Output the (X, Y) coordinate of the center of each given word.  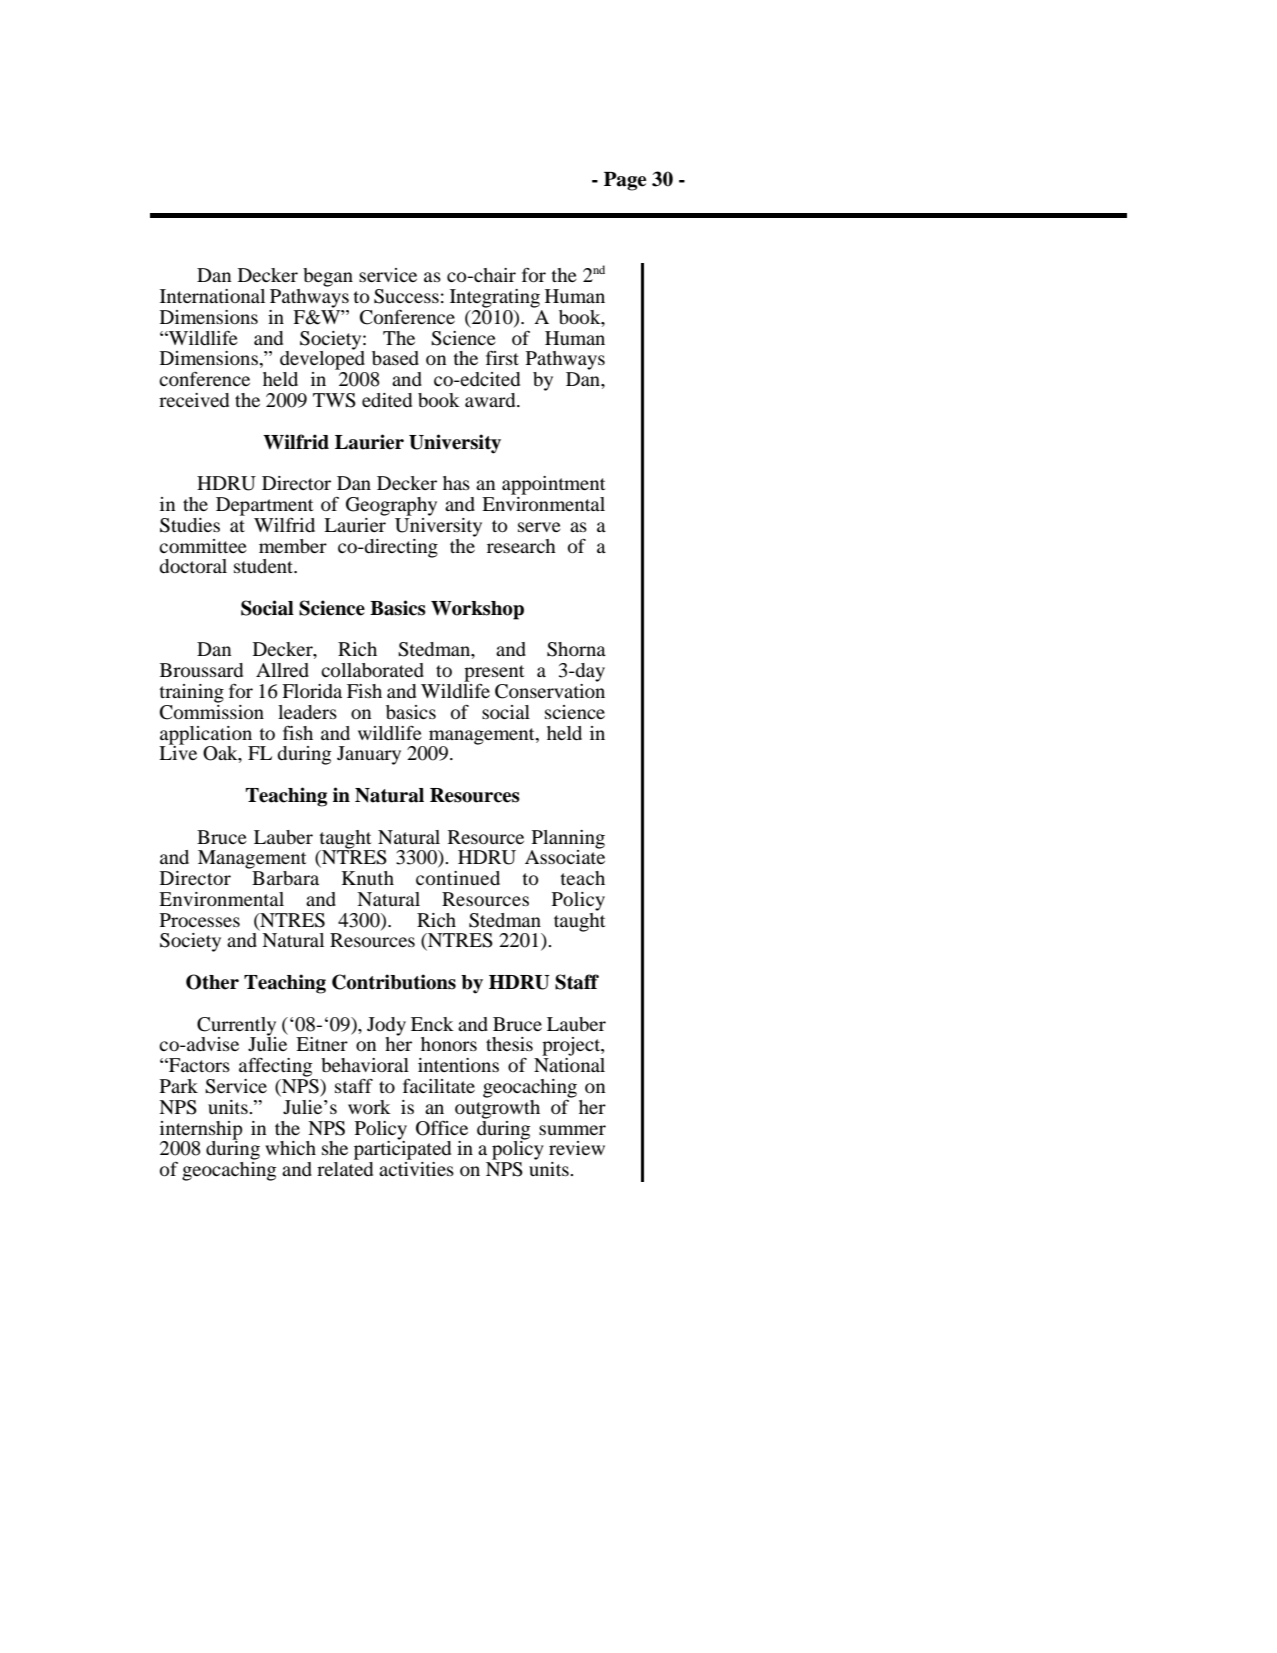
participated (402, 1149)
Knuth (368, 878)
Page (625, 181)
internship (201, 1131)
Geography (391, 506)
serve (539, 527)
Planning (568, 840)
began (328, 277)
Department (264, 506)
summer (572, 1130)
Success (406, 296)
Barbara (284, 876)
